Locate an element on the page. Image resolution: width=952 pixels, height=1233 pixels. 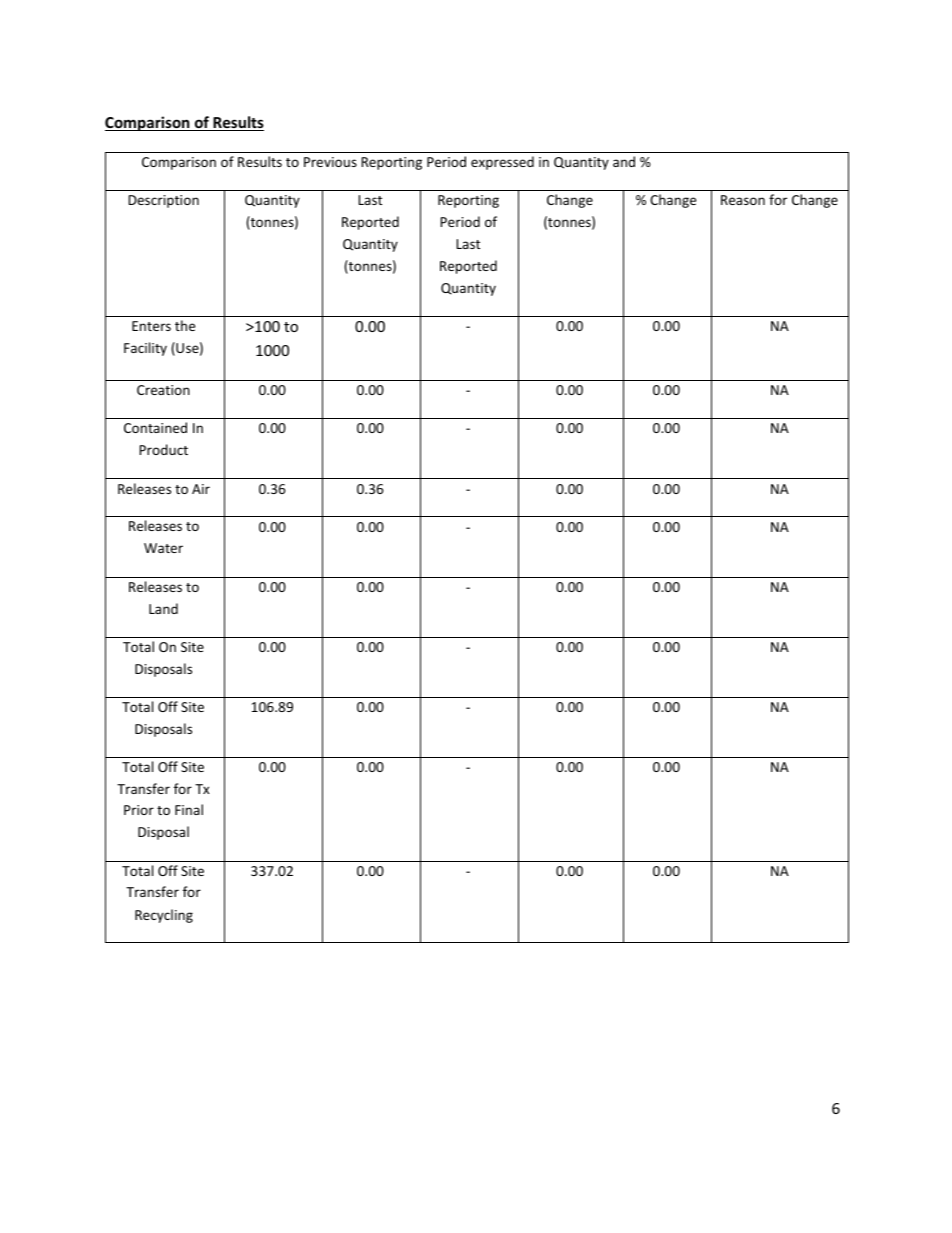
Description is located at coordinates (163, 201).
